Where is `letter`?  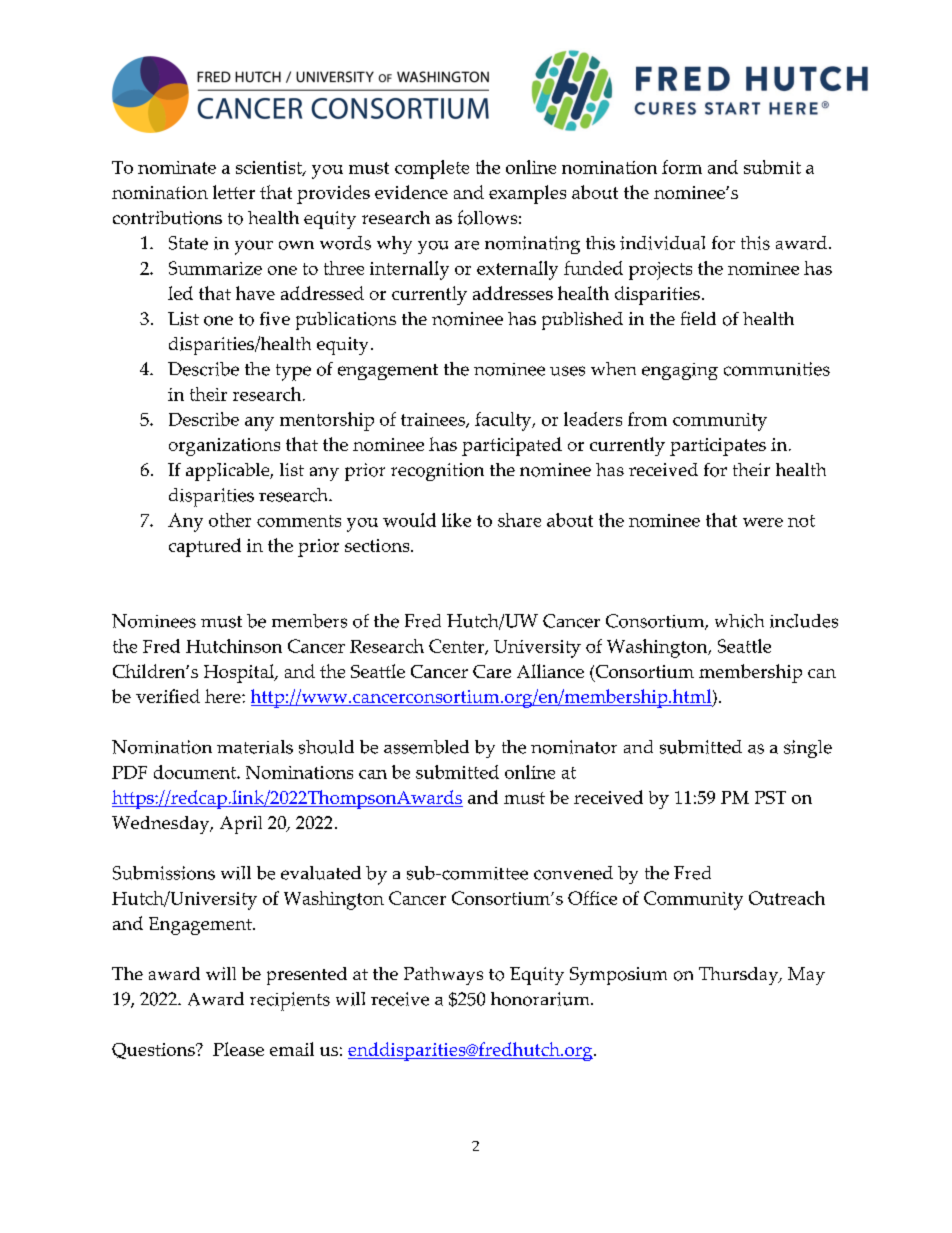
letter is located at coordinates (234, 192).
